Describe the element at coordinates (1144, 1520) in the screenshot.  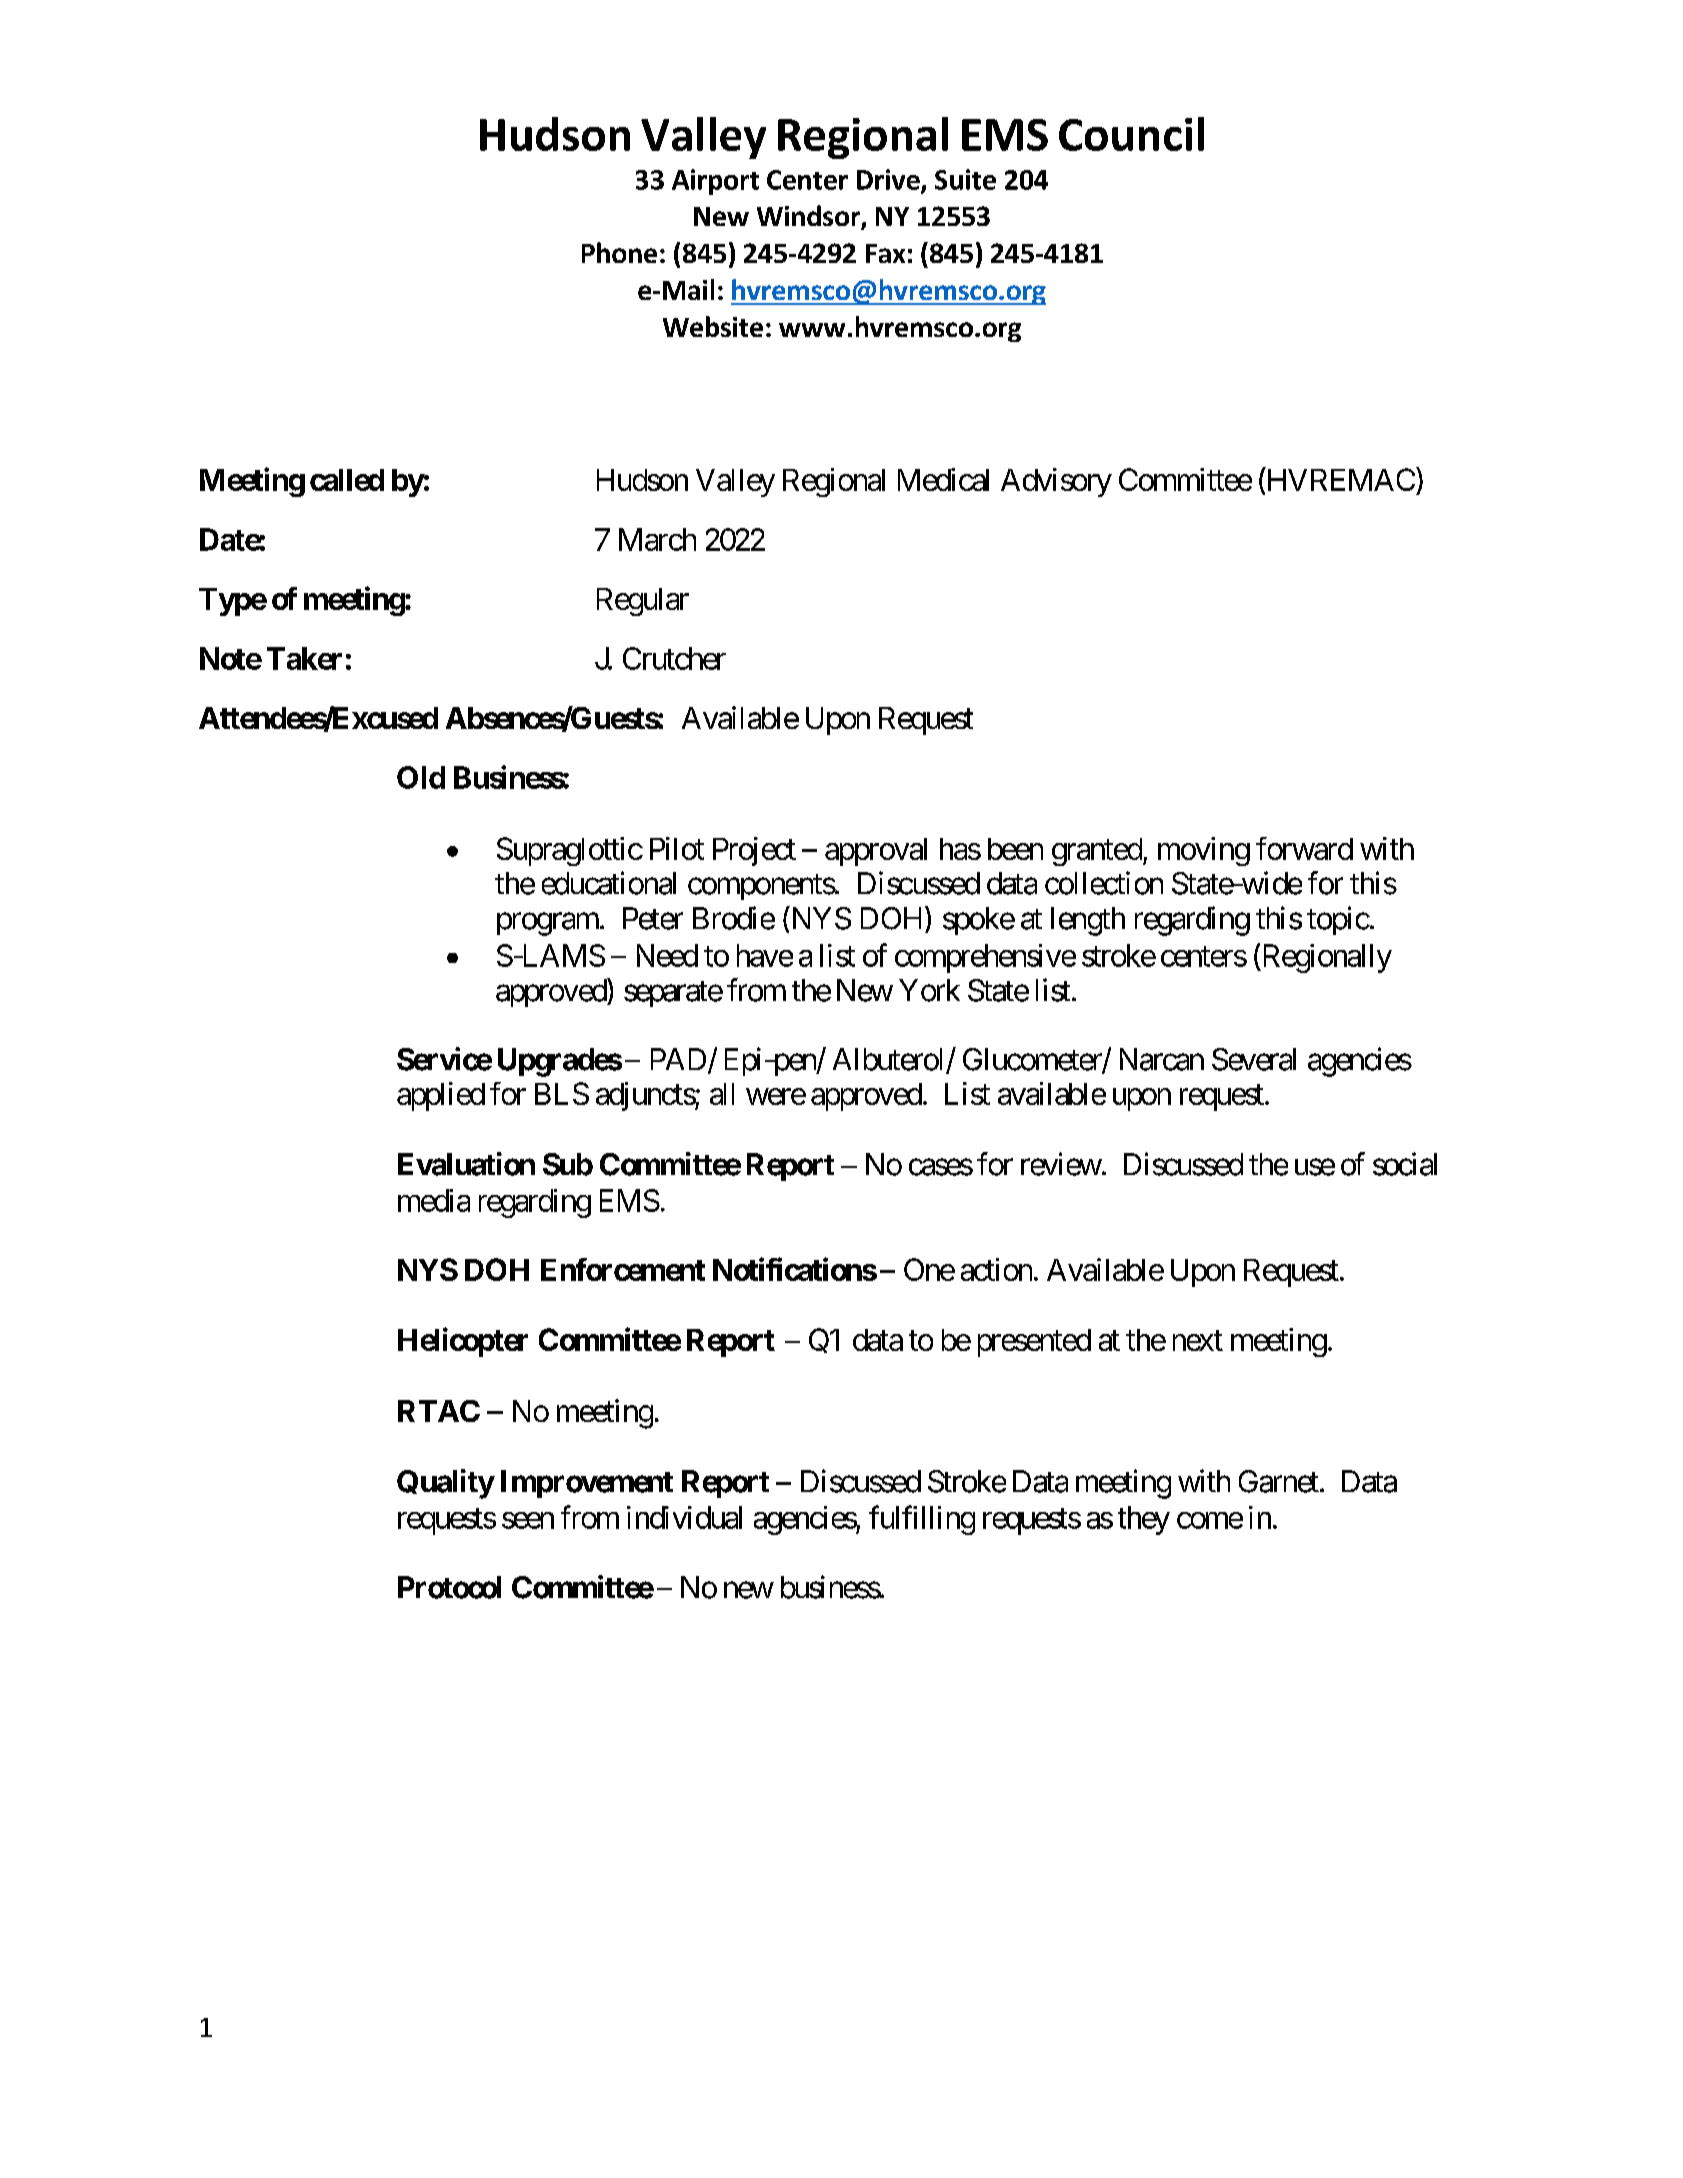
I see `they` at that location.
